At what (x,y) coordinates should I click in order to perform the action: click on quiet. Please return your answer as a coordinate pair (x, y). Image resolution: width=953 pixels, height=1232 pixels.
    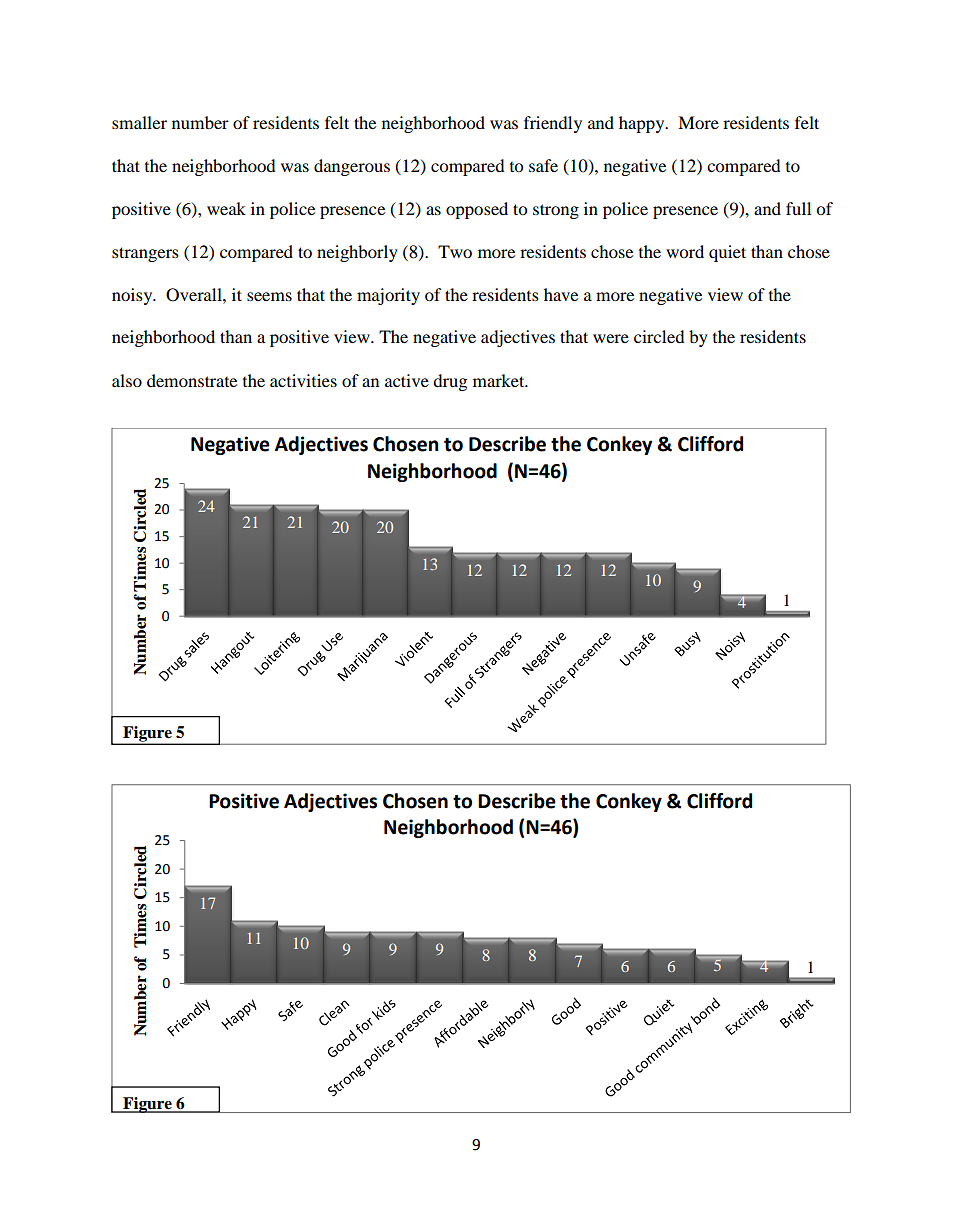
    Looking at the image, I should click on (727, 253).
